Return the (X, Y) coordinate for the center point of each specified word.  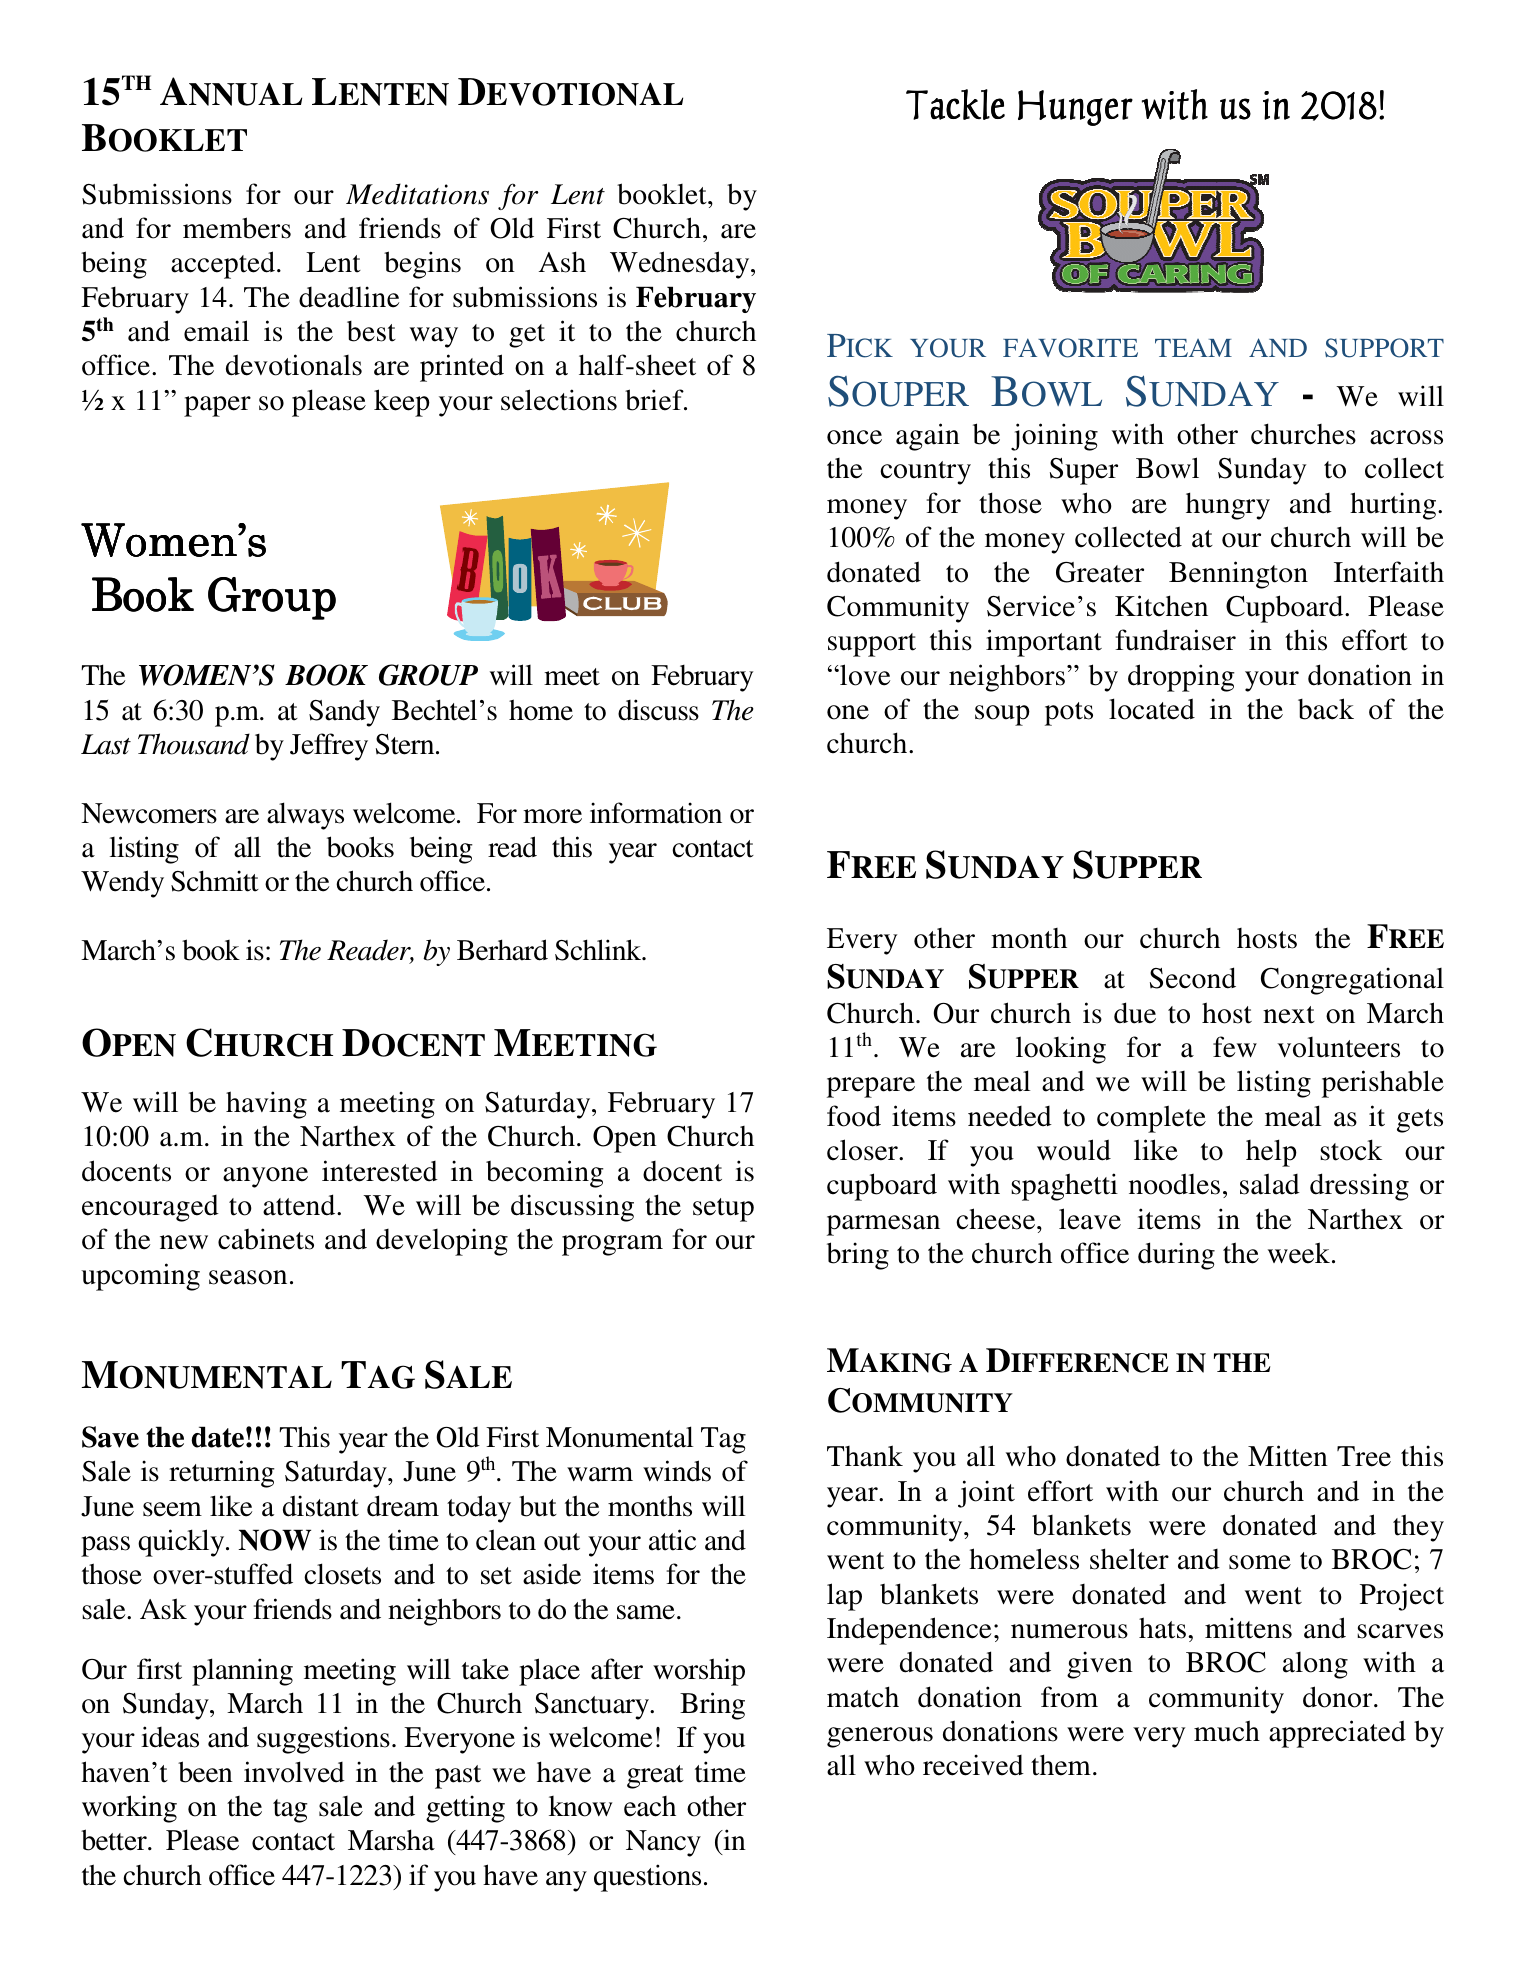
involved (294, 1772)
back (1326, 709)
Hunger (1075, 108)
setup (723, 1210)
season (248, 1277)
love (864, 675)
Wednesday (681, 265)
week (1299, 1253)
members (237, 228)
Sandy (344, 713)
